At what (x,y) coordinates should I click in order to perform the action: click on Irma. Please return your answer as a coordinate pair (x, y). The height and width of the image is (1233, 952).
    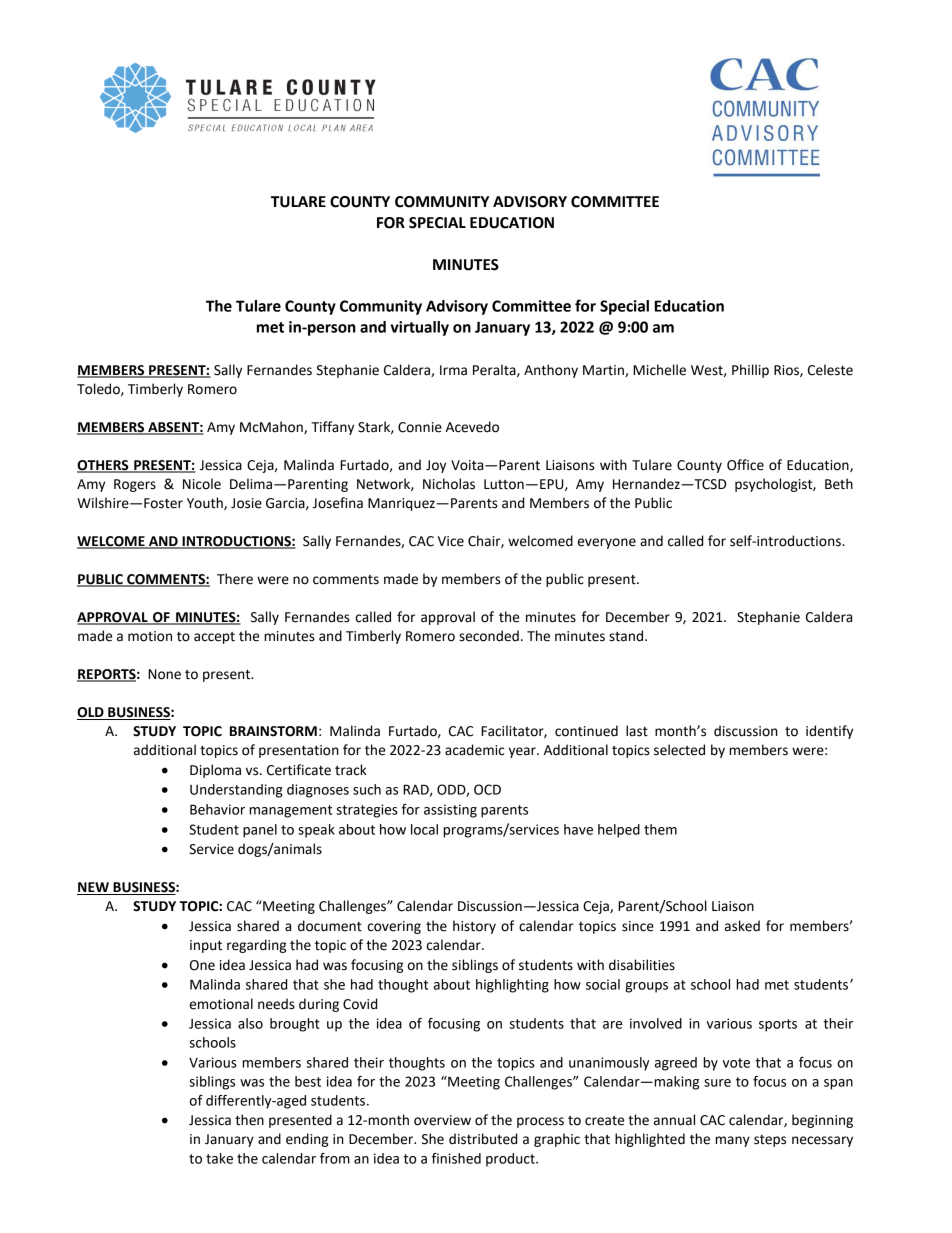
    Looking at the image, I should click on (453, 370).
